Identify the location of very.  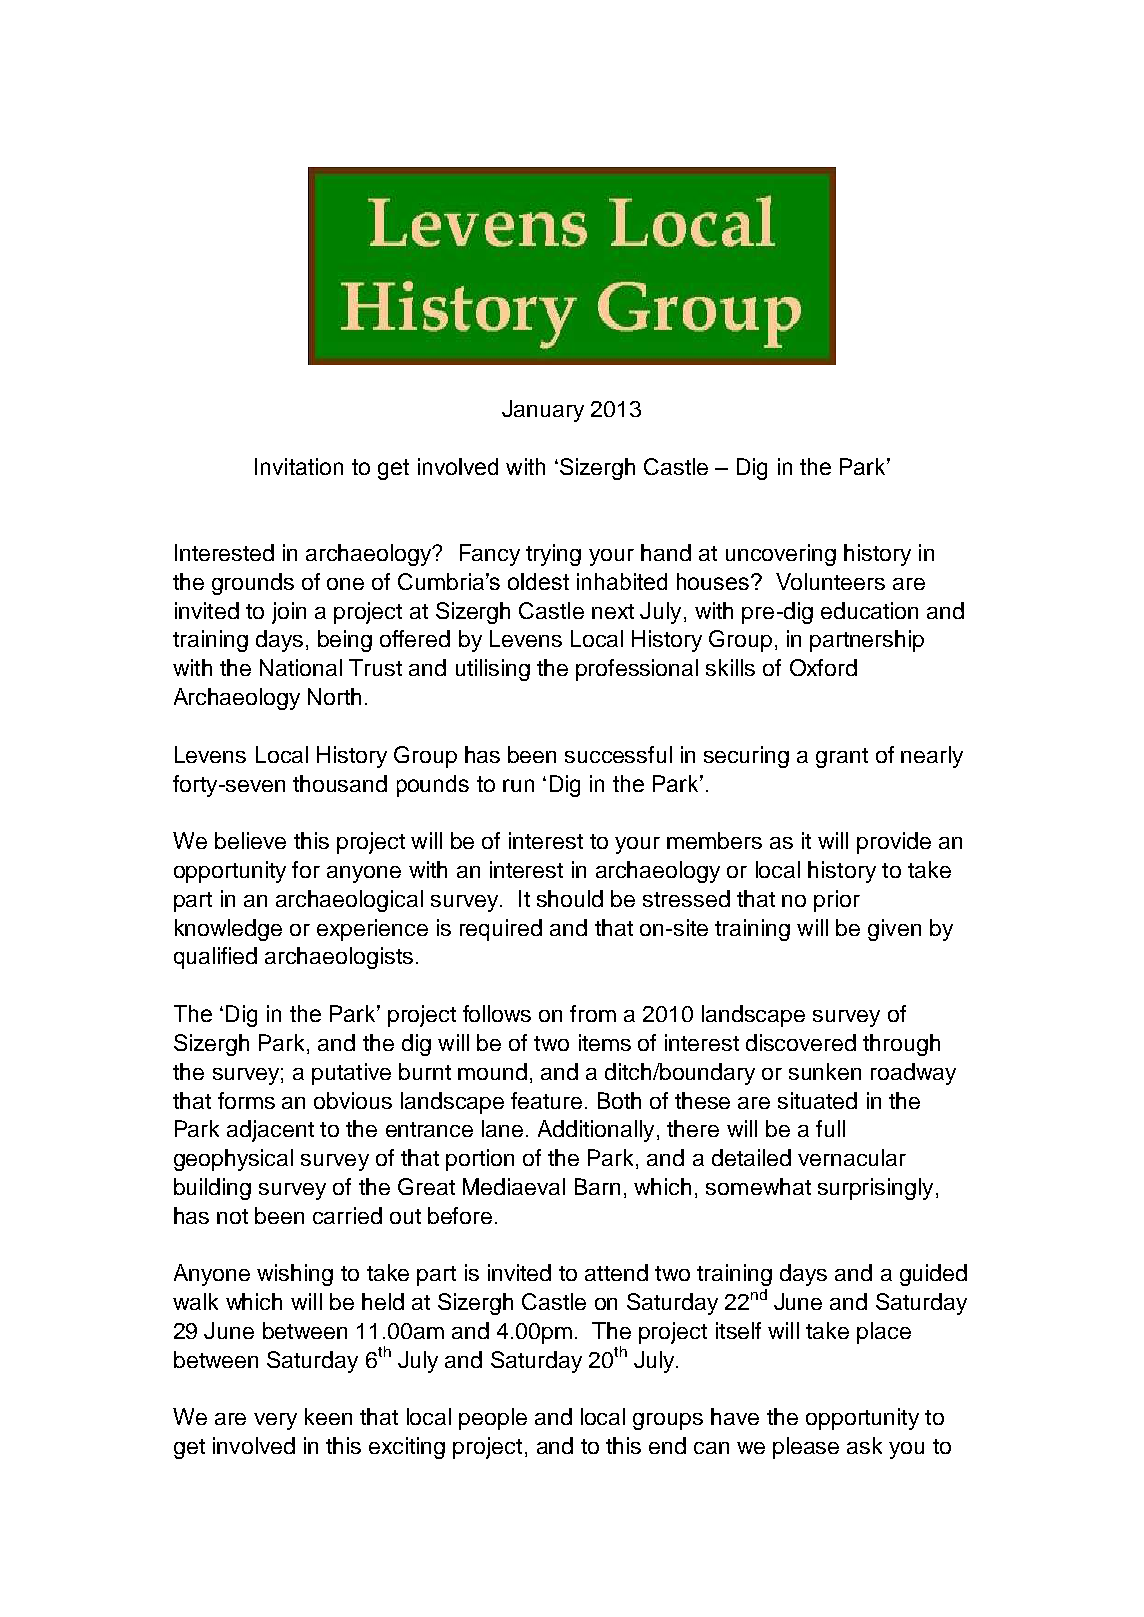
(275, 1421).
